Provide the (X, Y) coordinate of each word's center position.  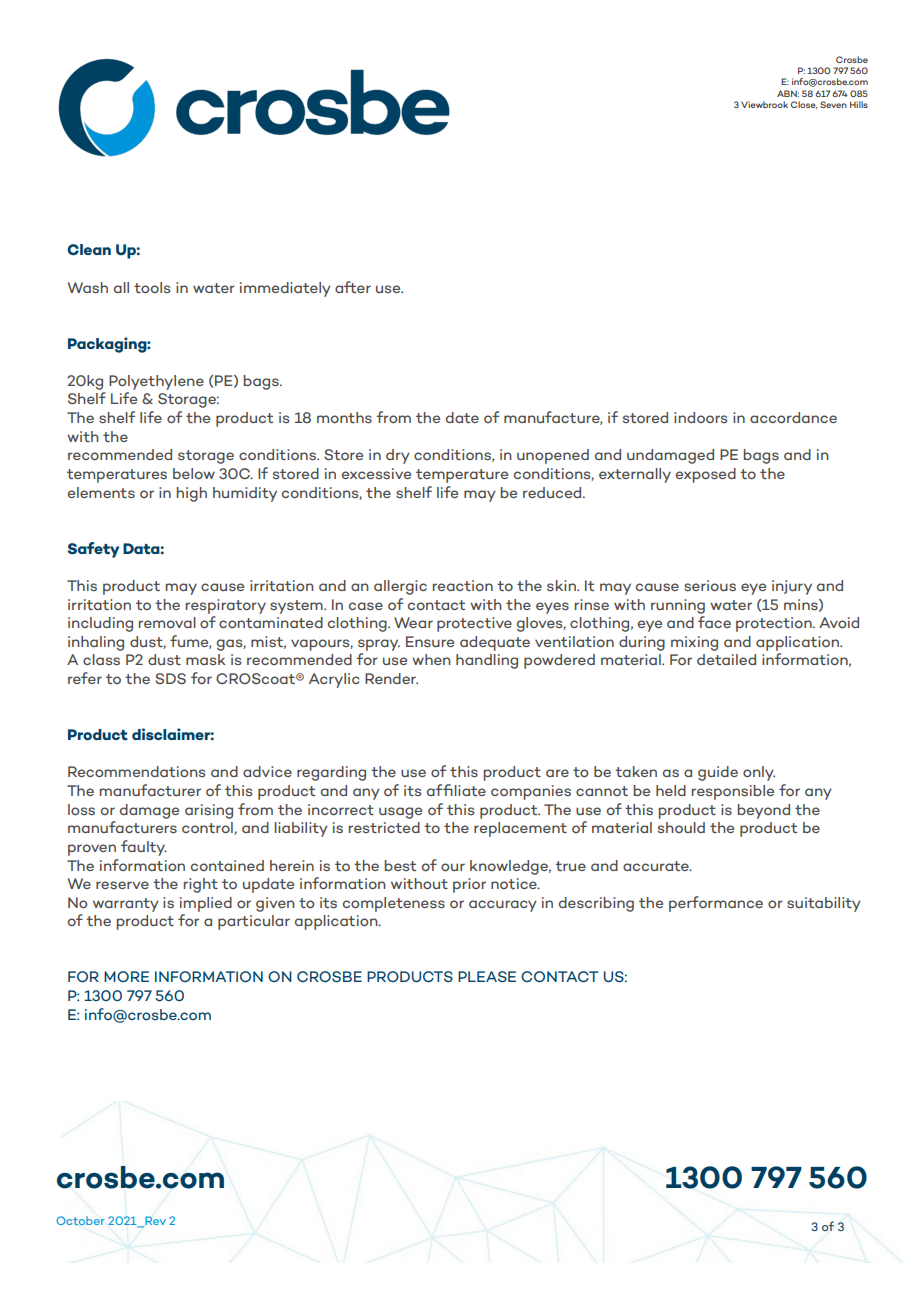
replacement (520, 829)
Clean (89, 249)
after (353, 287)
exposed (706, 475)
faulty (144, 848)
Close (804, 105)
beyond (764, 811)
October (80, 1220)
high (192, 494)
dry (398, 456)
